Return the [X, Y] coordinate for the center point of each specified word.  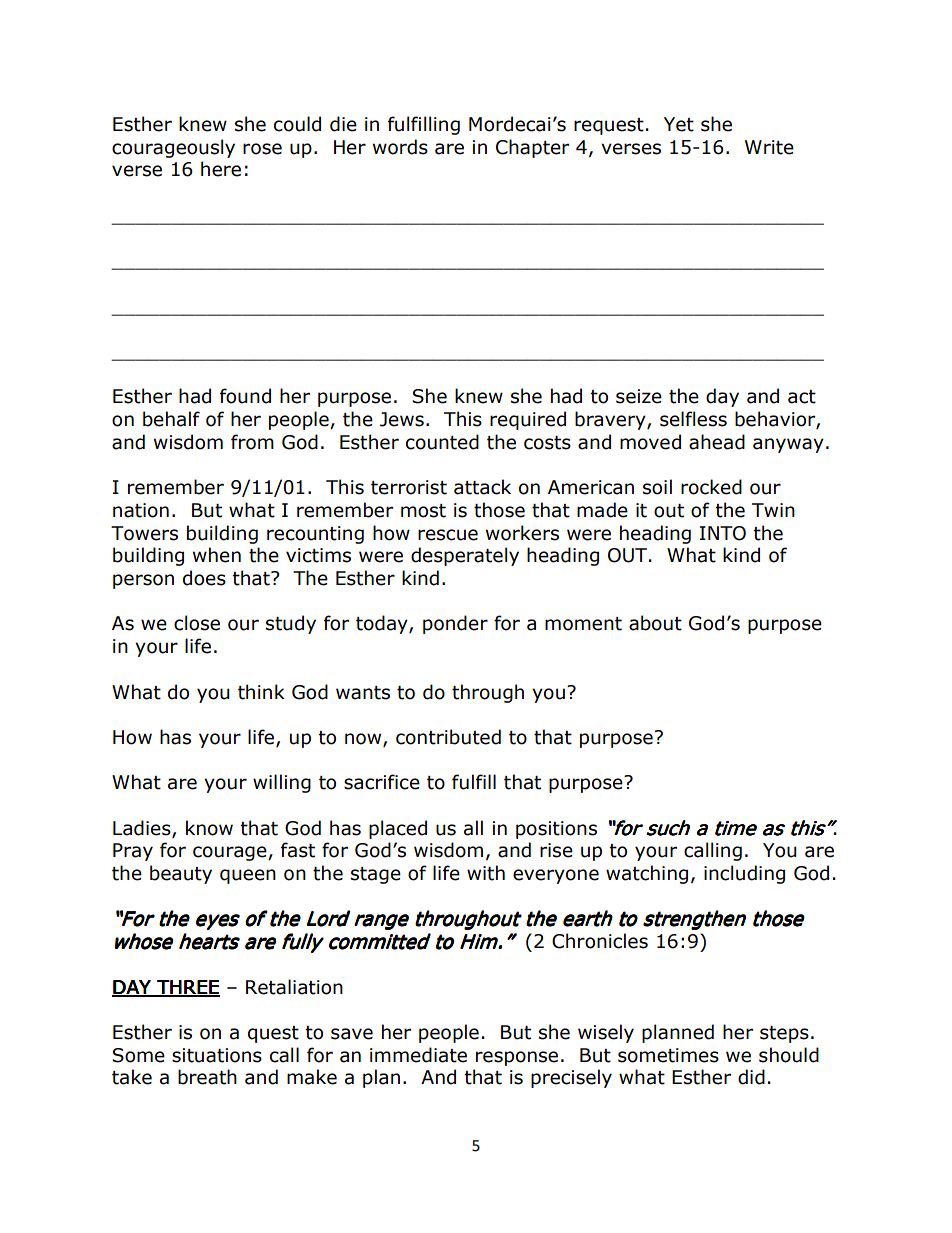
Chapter [532, 148]
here [221, 169]
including [744, 874]
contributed [448, 737]
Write [769, 147]
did [751, 1077]
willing [282, 783]
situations [217, 1055]
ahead [717, 442]
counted [442, 442]
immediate [418, 1055]
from [252, 442]
